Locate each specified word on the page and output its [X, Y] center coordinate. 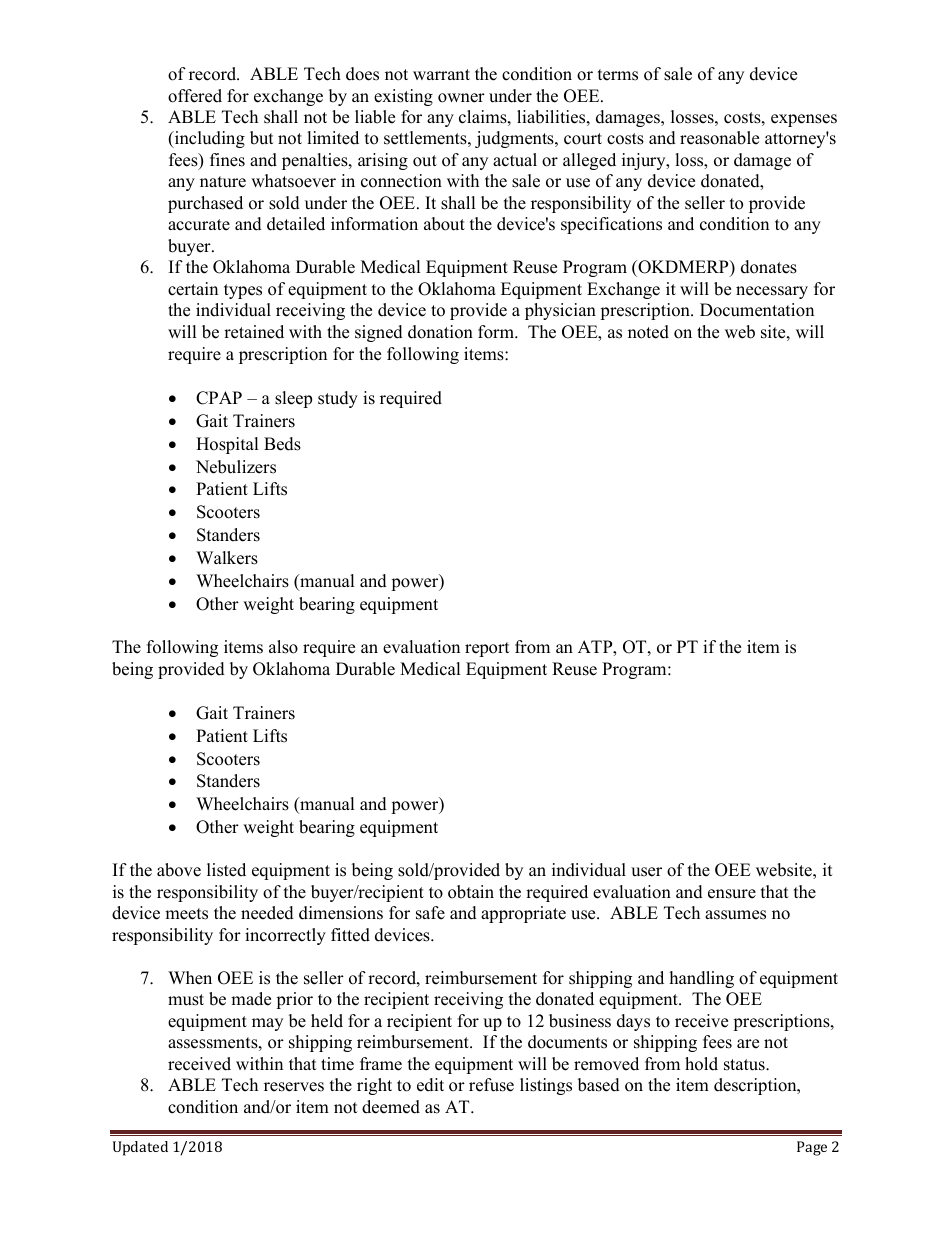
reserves [294, 1087]
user [646, 872]
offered [195, 96]
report [487, 649]
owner [461, 98]
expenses [804, 120]
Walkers [227, 558]
